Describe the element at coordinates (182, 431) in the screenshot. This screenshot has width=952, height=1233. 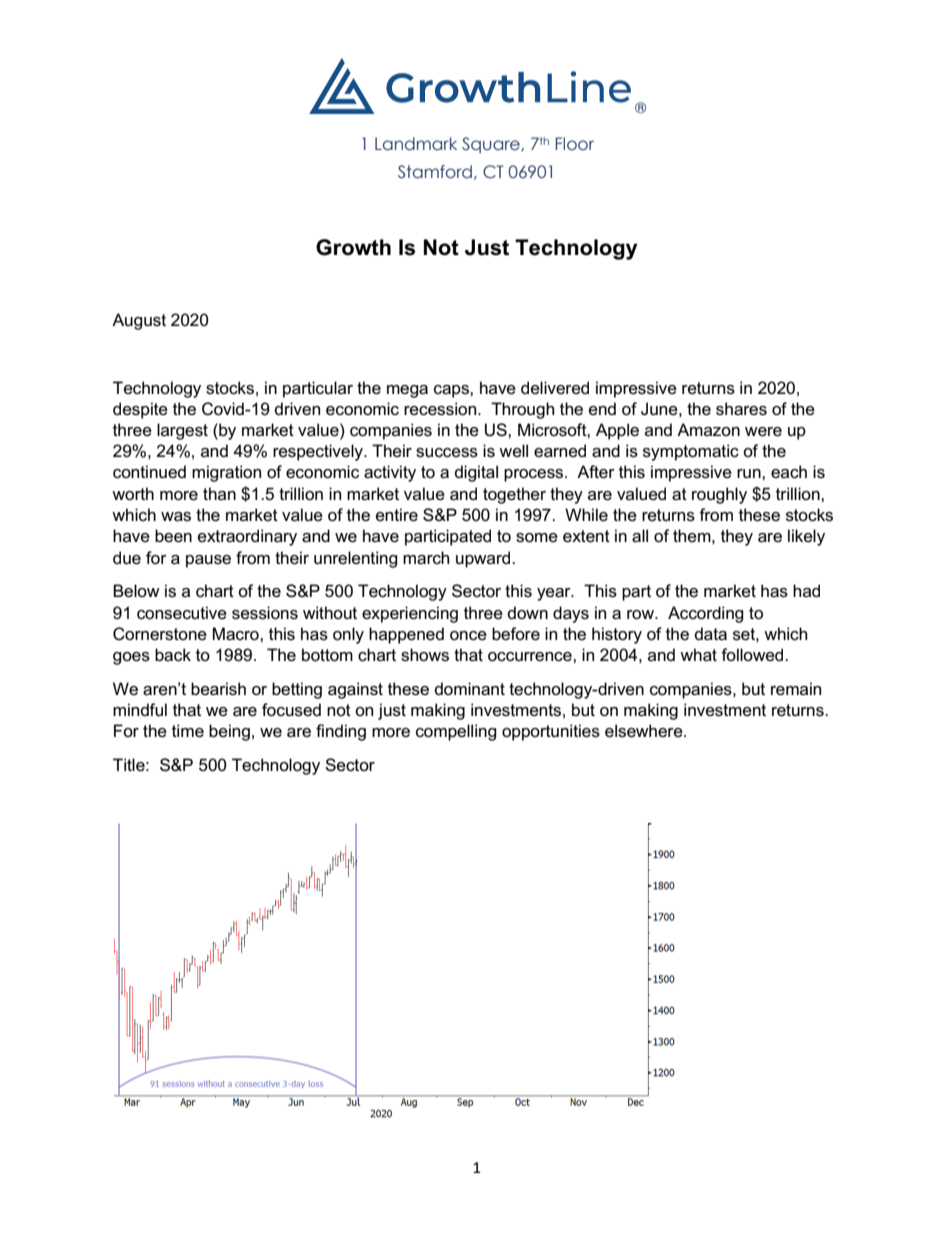
I see `largest` at that location.
